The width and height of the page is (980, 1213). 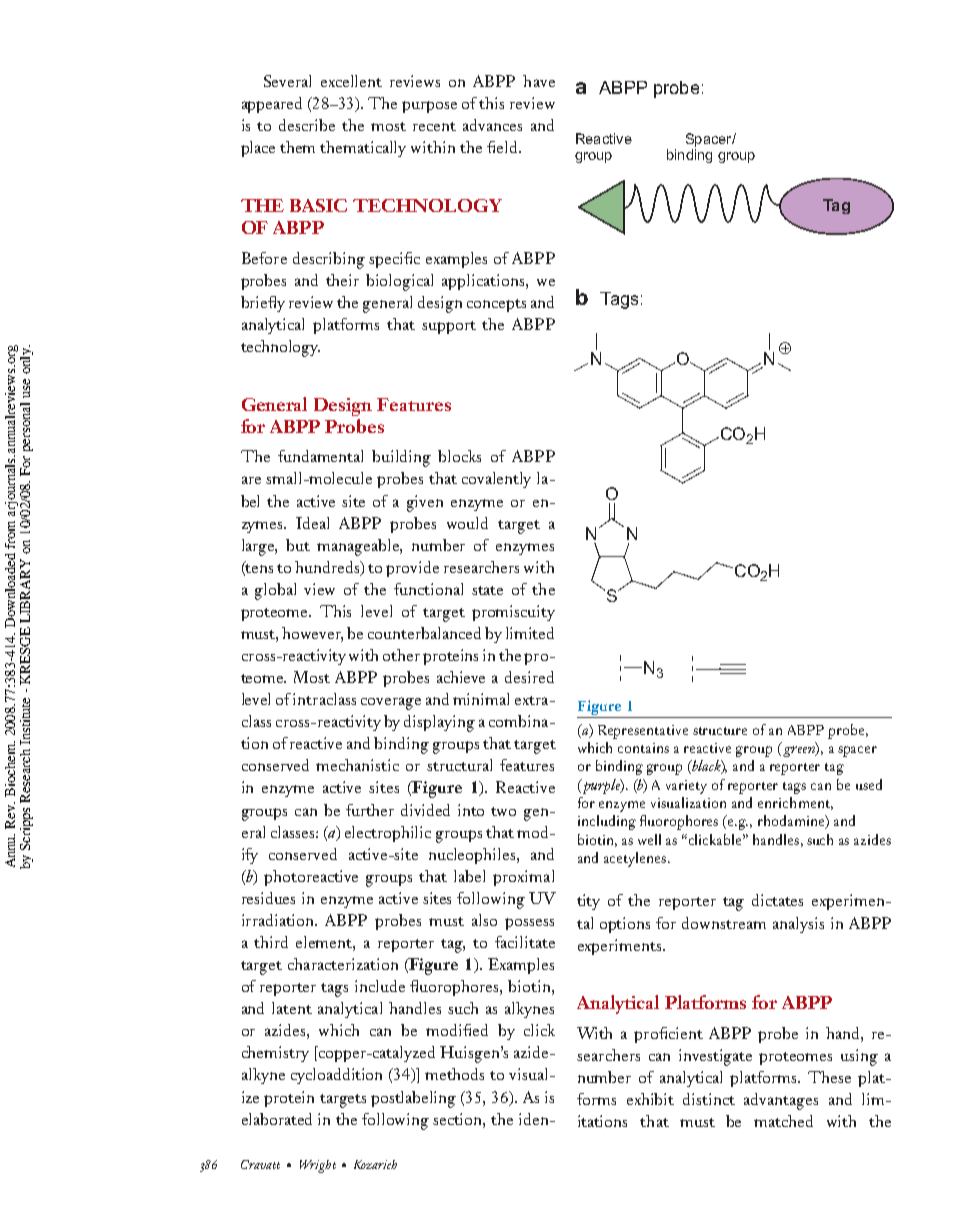 I want to click on have, so click(x=539, y=81).
